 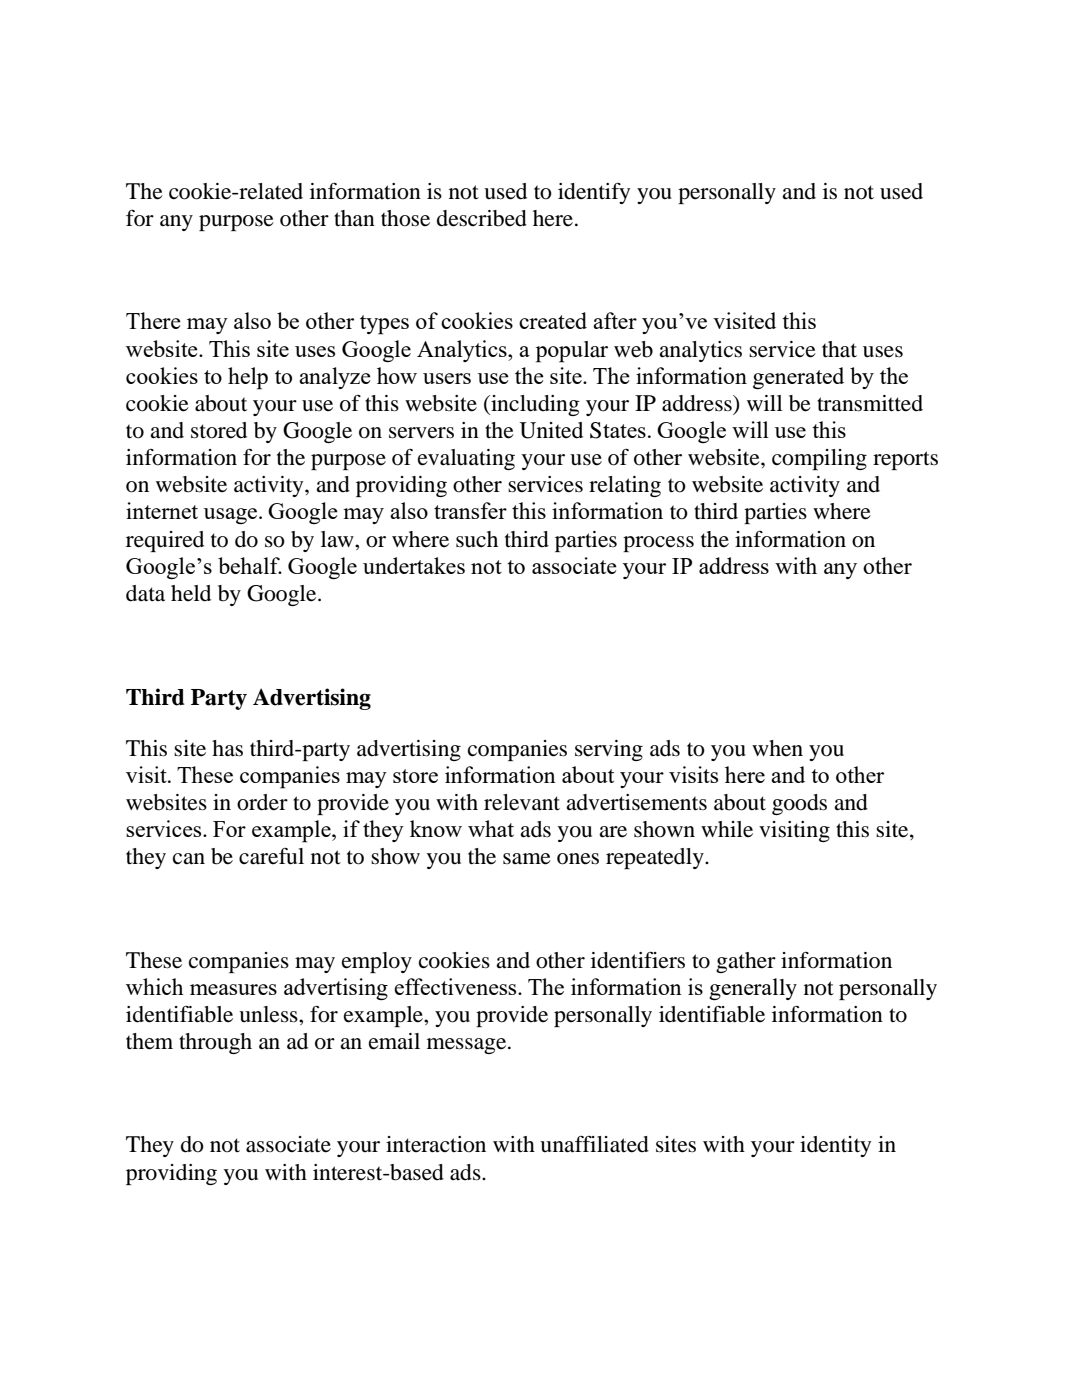 What do you see at coordinates (609, 750) in the page?
I see `serving` at bounding box center [609, 750].
